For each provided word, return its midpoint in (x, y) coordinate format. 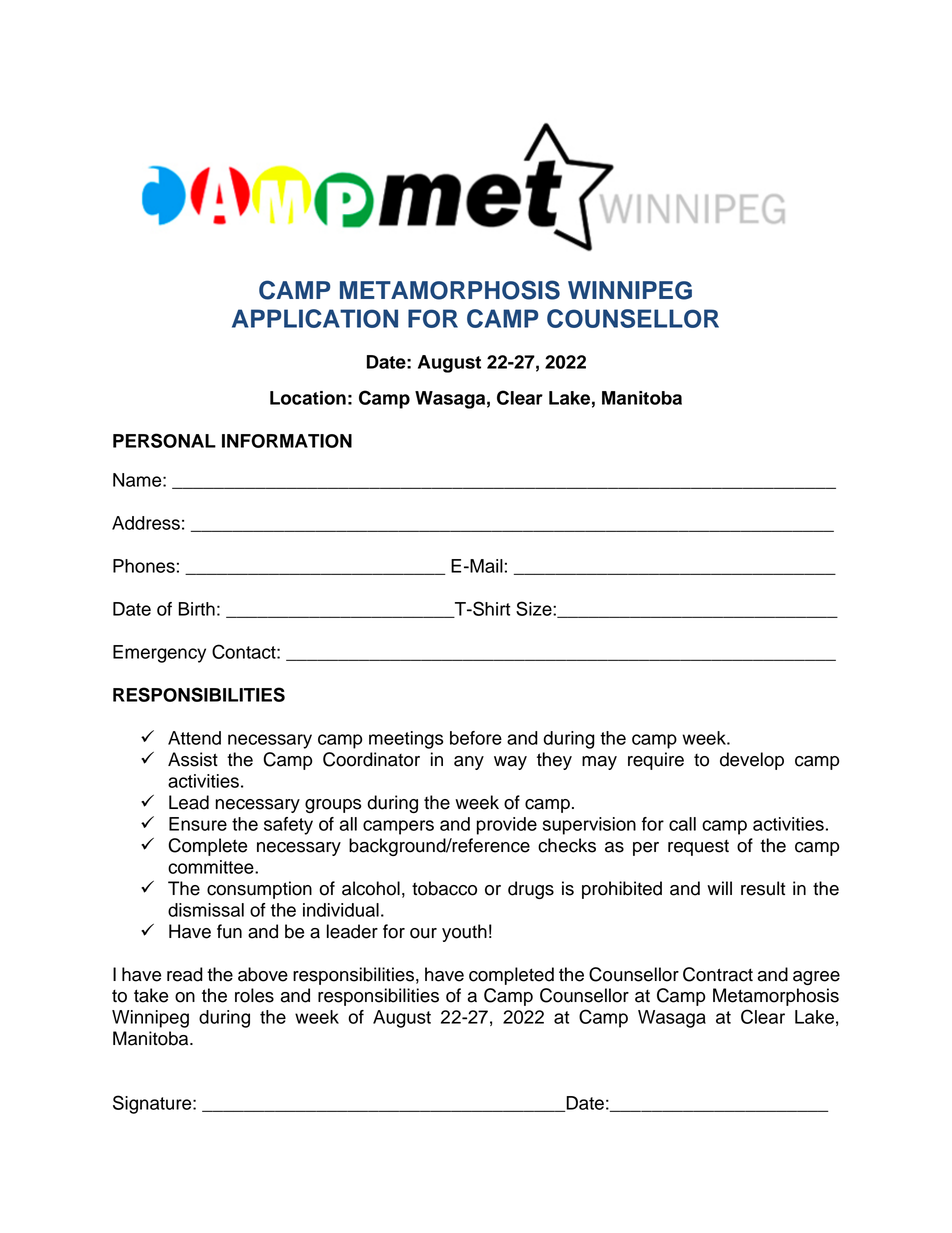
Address (146, 523)
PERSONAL (164, 440)
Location (308, 398)
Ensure (198, 824)
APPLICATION (315, 318)
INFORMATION (287, 441)
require (656, 761)
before (476, 738)
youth (464, 933)
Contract (718, 974)
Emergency (159, 654)
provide (507, 826)
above (263, 974)
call (682, 824)
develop (752, 761)
